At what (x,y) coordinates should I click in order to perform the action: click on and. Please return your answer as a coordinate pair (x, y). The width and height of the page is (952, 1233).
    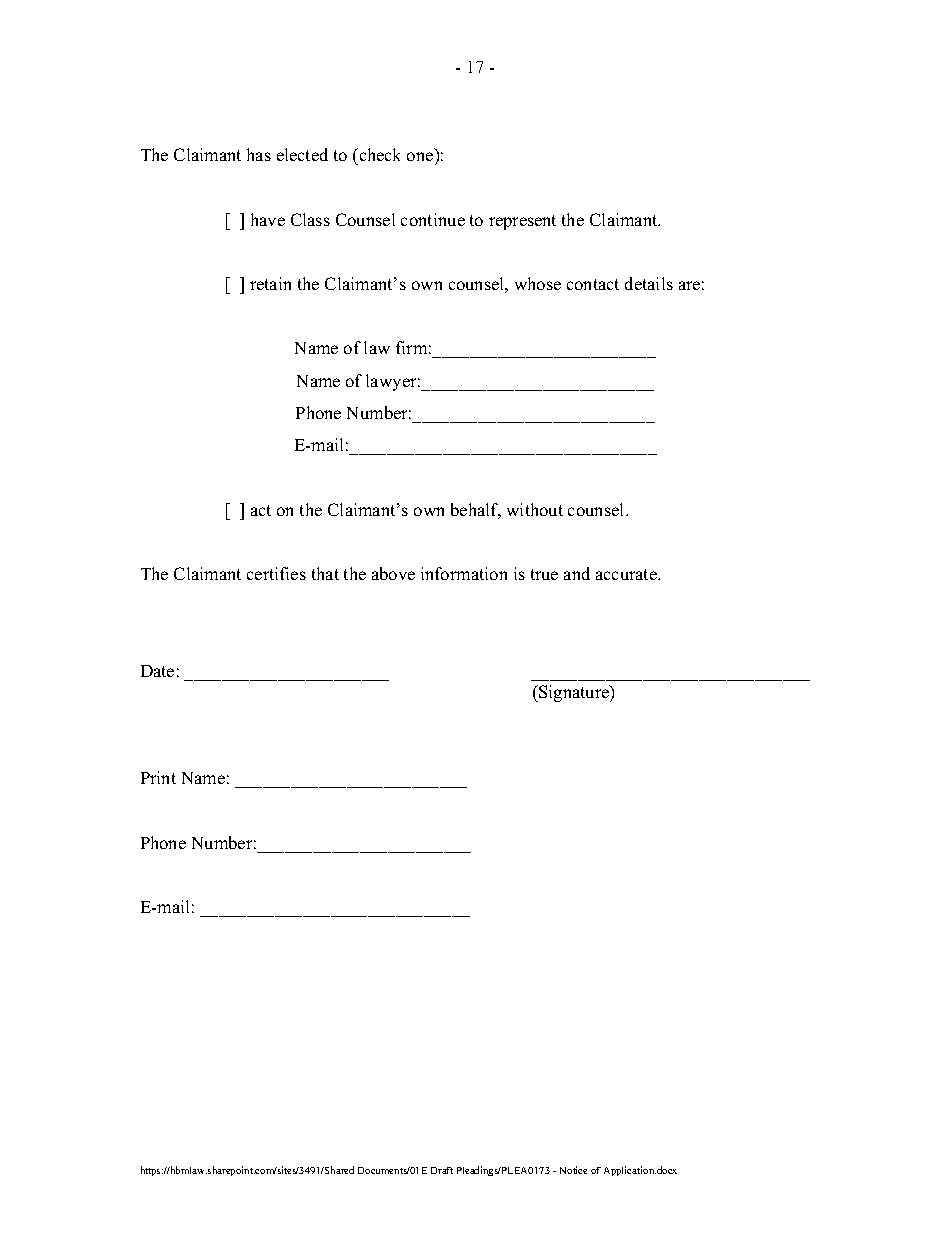
    Looking at the image, I should click on (577, 573).
